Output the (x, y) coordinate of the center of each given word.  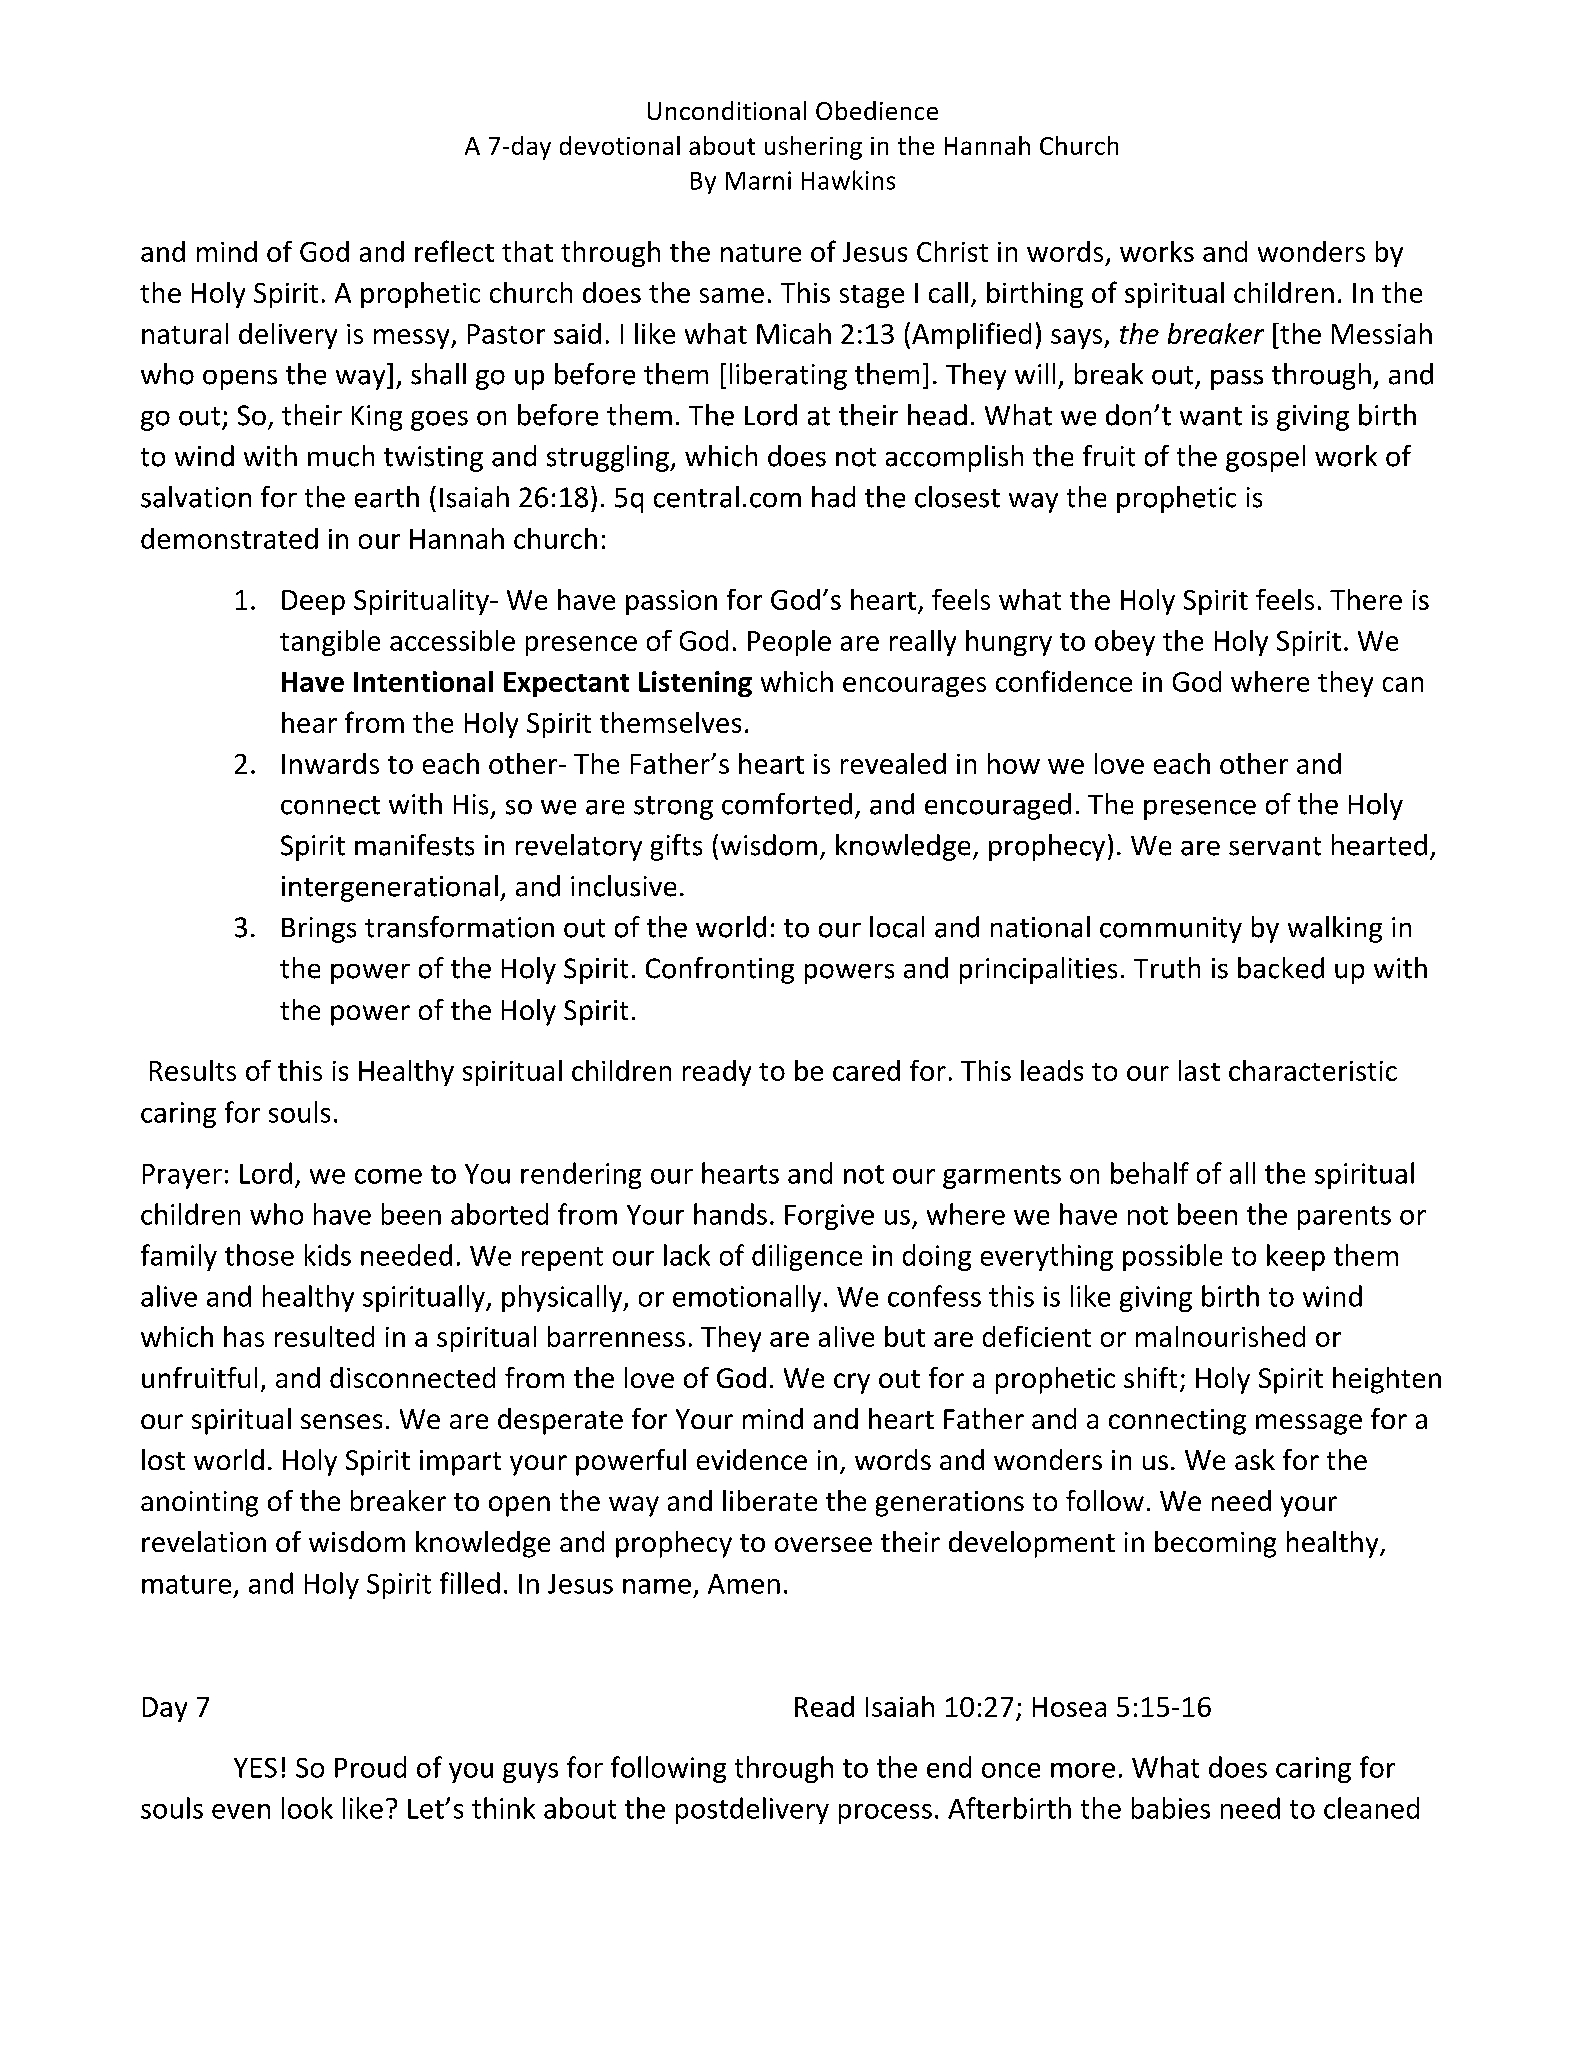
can (1403, 684)
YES (255, 1768)
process (885, 1814)
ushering (813, 148)
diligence (807, 1257)
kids (328, 1255)
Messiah (1382, 333)
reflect (454, 251)
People (789, 643)
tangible (330, 643)
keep (1296, 1257)
